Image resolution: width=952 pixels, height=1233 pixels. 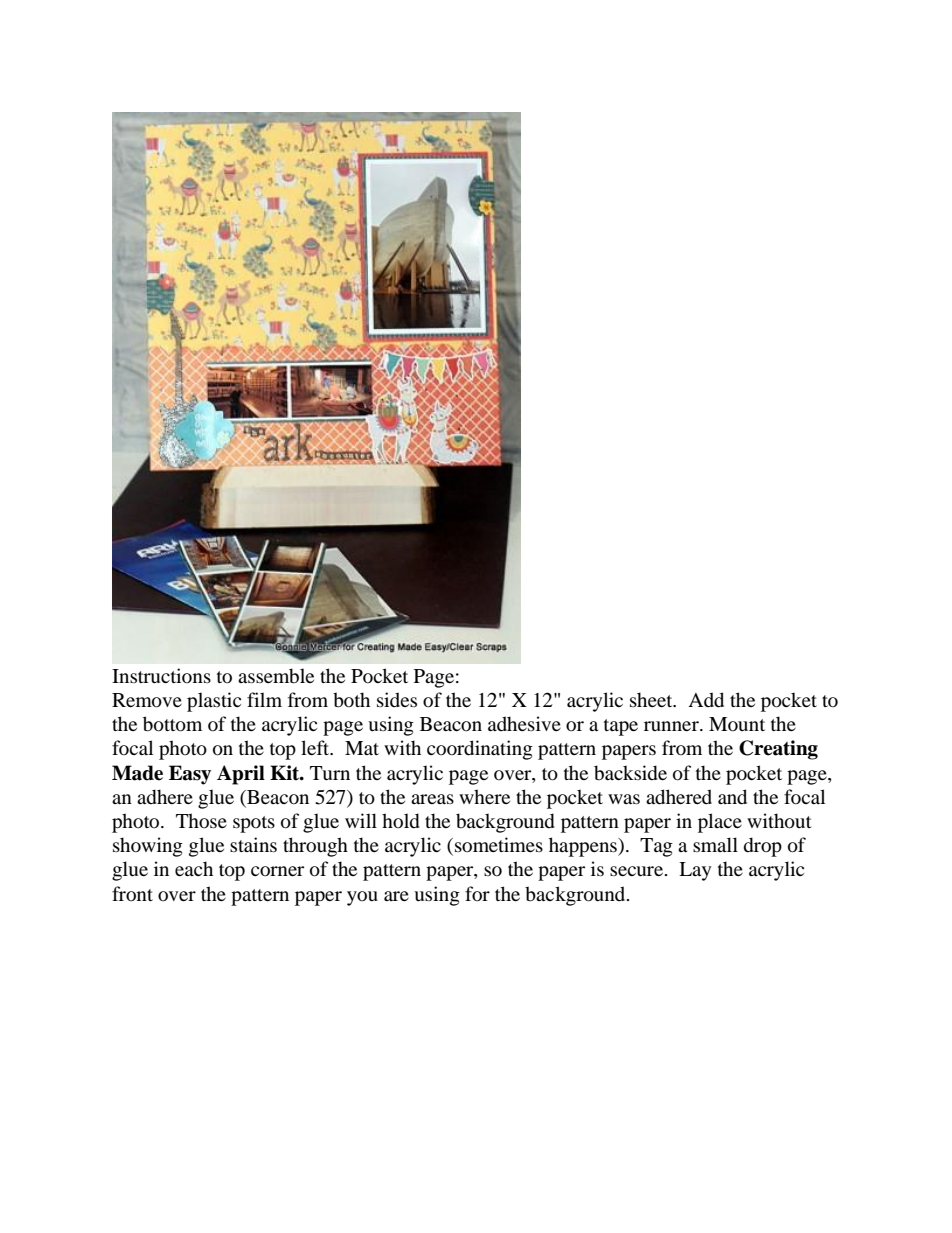 I want to click on sometimes, so click(x=499, y=845).
